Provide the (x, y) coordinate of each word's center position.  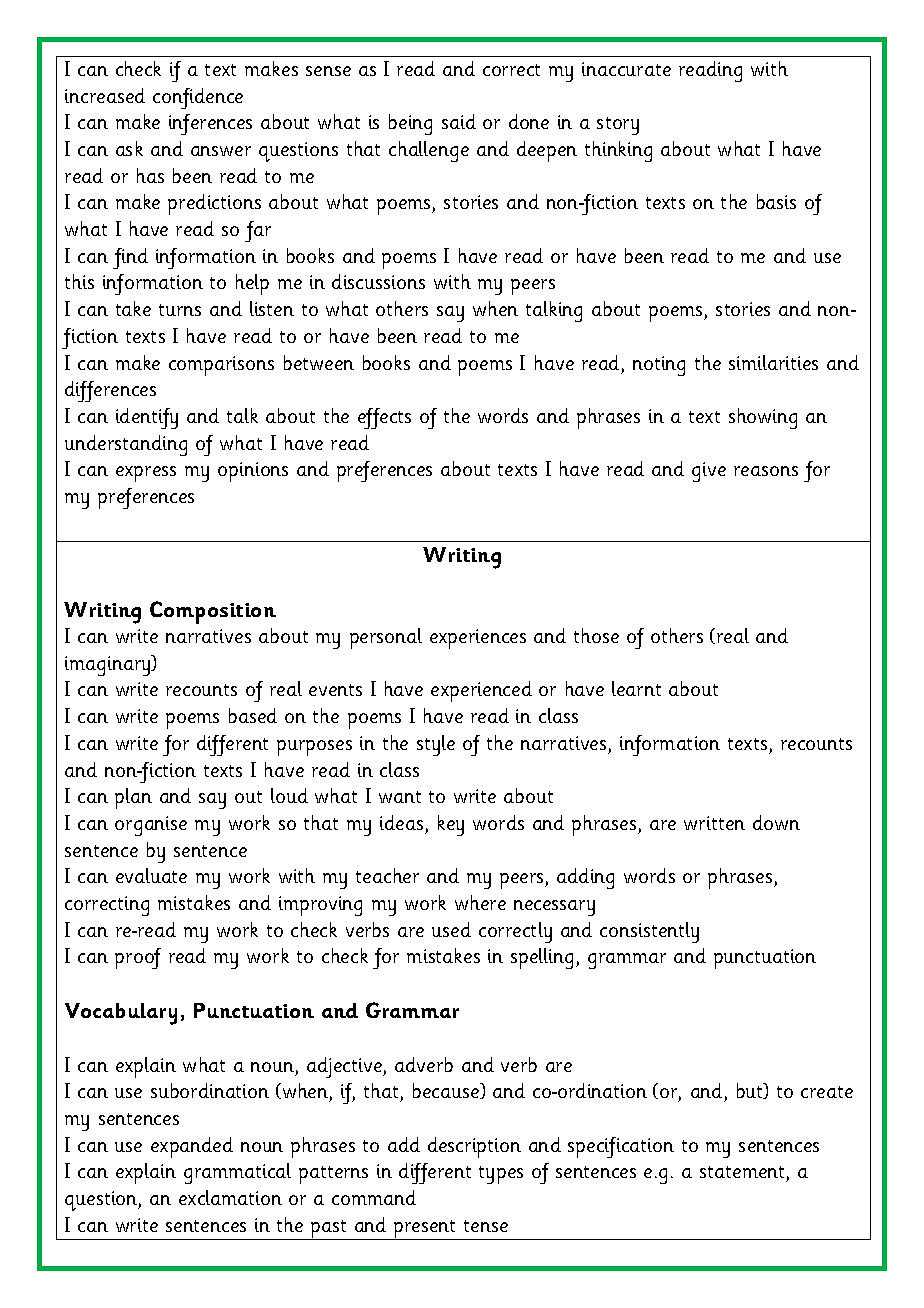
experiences (478, 639)
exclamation (230, 1197)
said (459, 121)
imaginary (109, 665)
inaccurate (626, 69)
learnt (636, 688)
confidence (198, 98)
